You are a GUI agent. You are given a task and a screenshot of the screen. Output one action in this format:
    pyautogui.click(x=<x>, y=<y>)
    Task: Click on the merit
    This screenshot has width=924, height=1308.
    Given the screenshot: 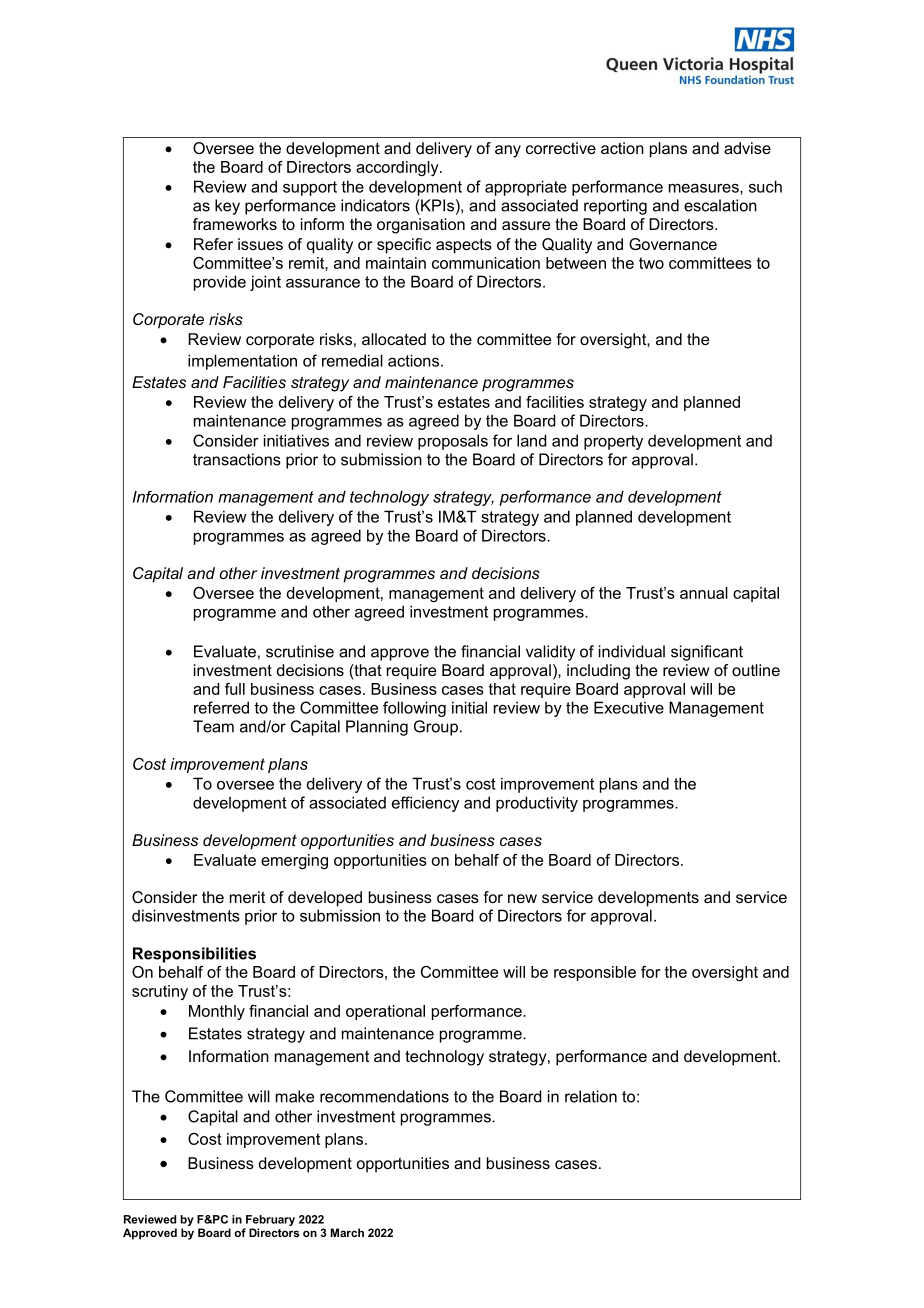 What is the action you would take?
    pyautogui.click(x=247, y=897)
